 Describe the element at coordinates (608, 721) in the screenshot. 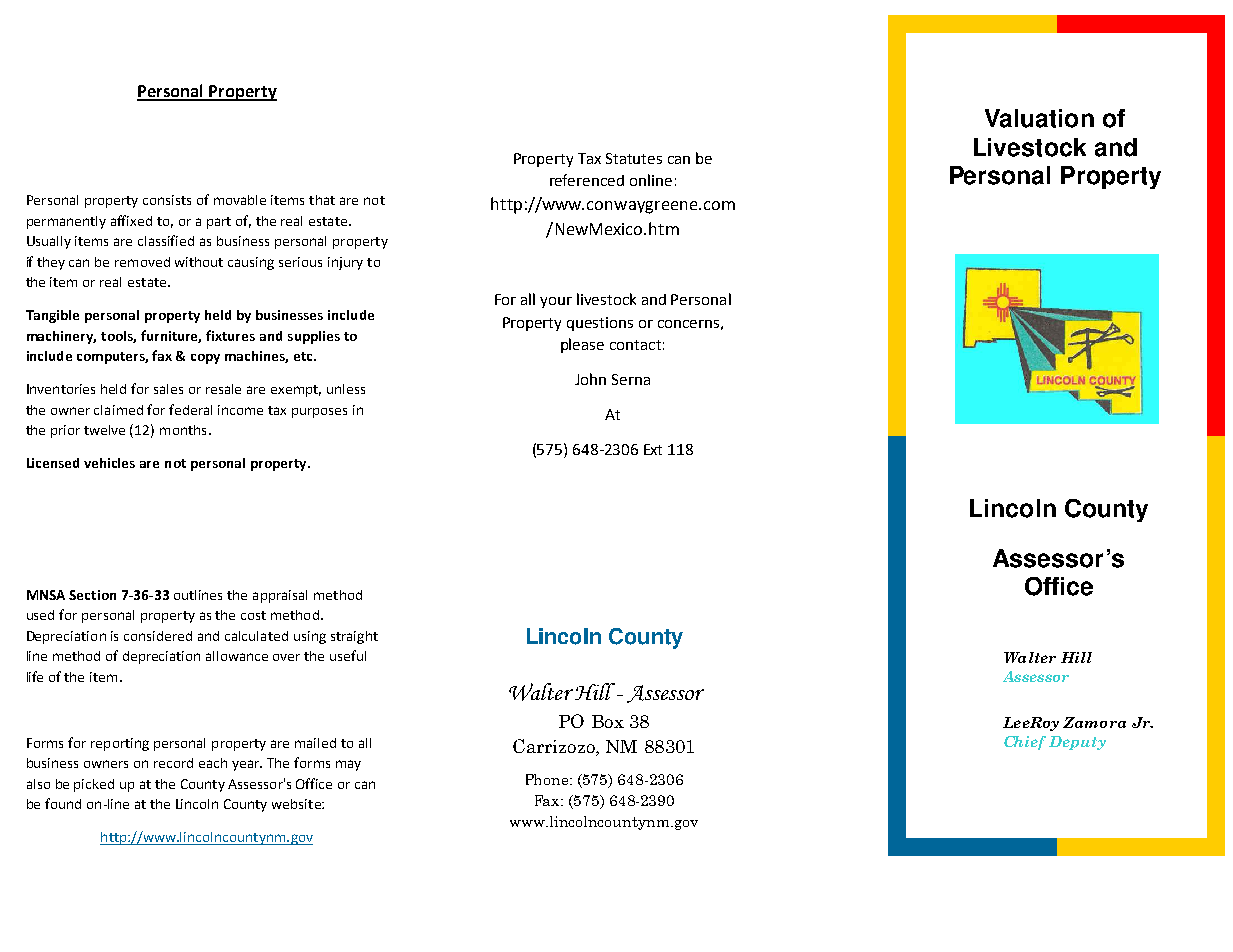

I see `Box` at that location.
